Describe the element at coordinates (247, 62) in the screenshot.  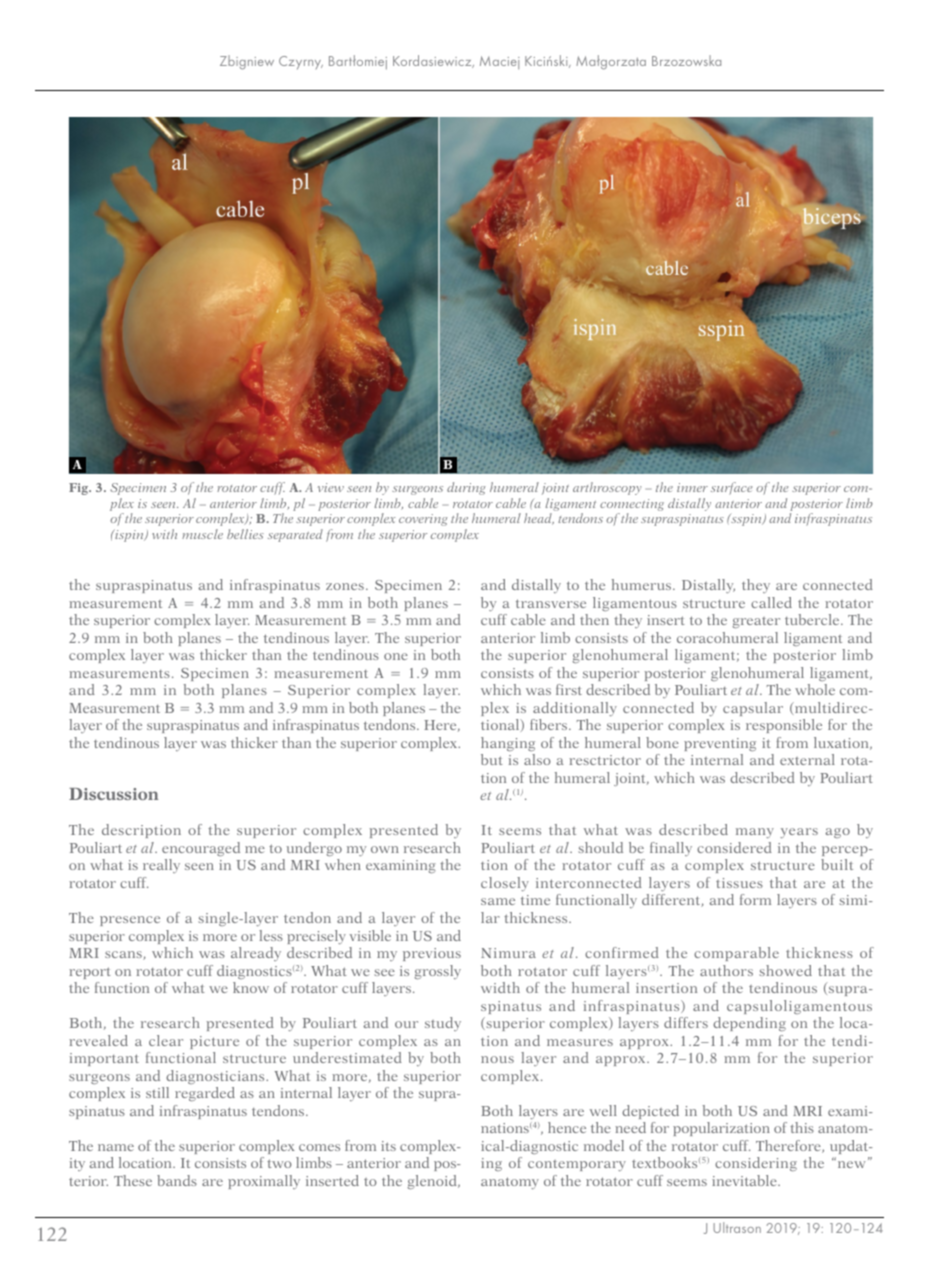
I see `Zbigniew` at that location.
